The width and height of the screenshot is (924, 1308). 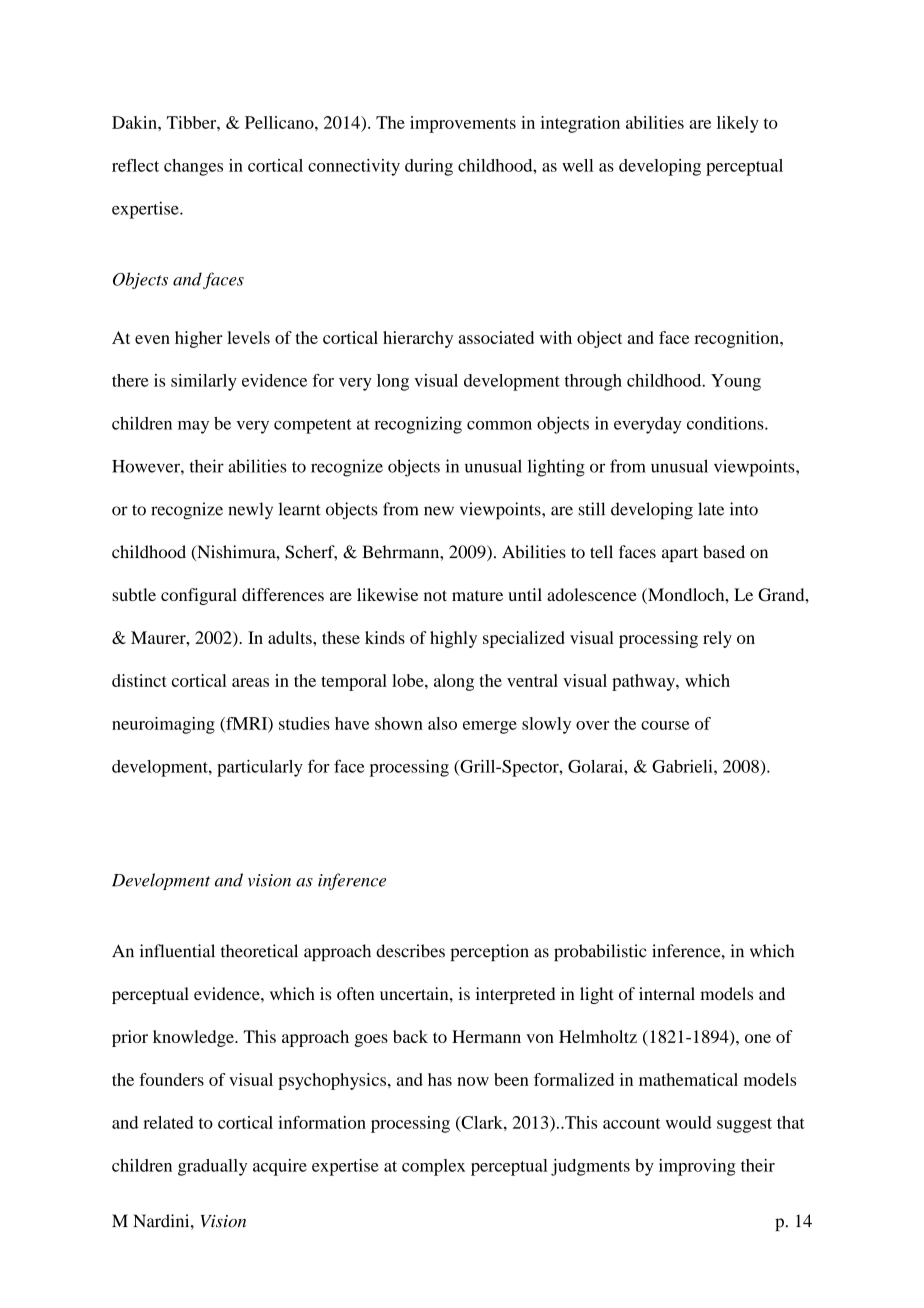 What do you see at coordinates (193, 167) in the screenshot?
I see `changes` at bounding box center [193, 167].
